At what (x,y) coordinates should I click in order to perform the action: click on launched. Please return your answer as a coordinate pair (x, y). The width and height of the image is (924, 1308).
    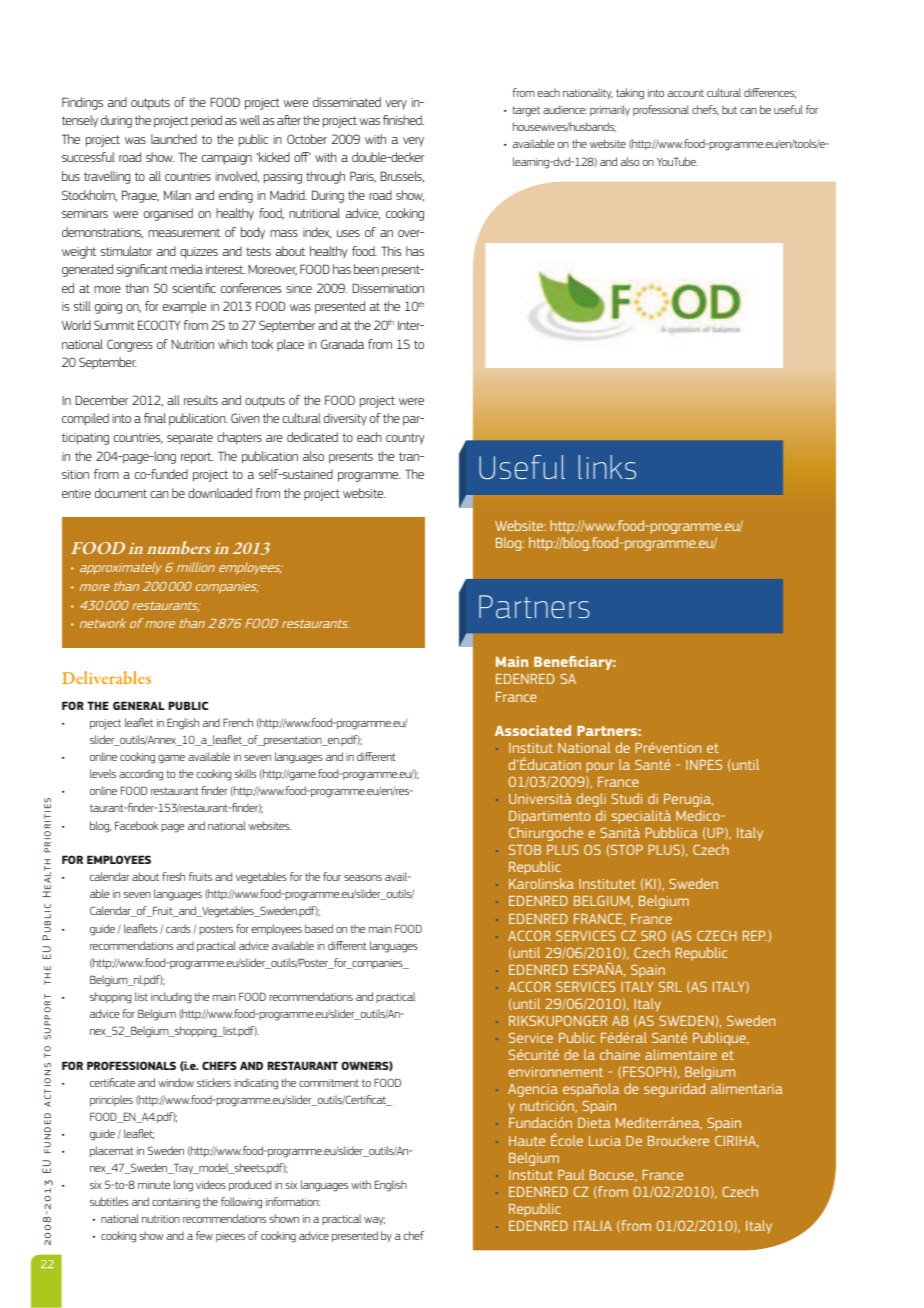
    Looking at the image, I should click on (174, 139).
